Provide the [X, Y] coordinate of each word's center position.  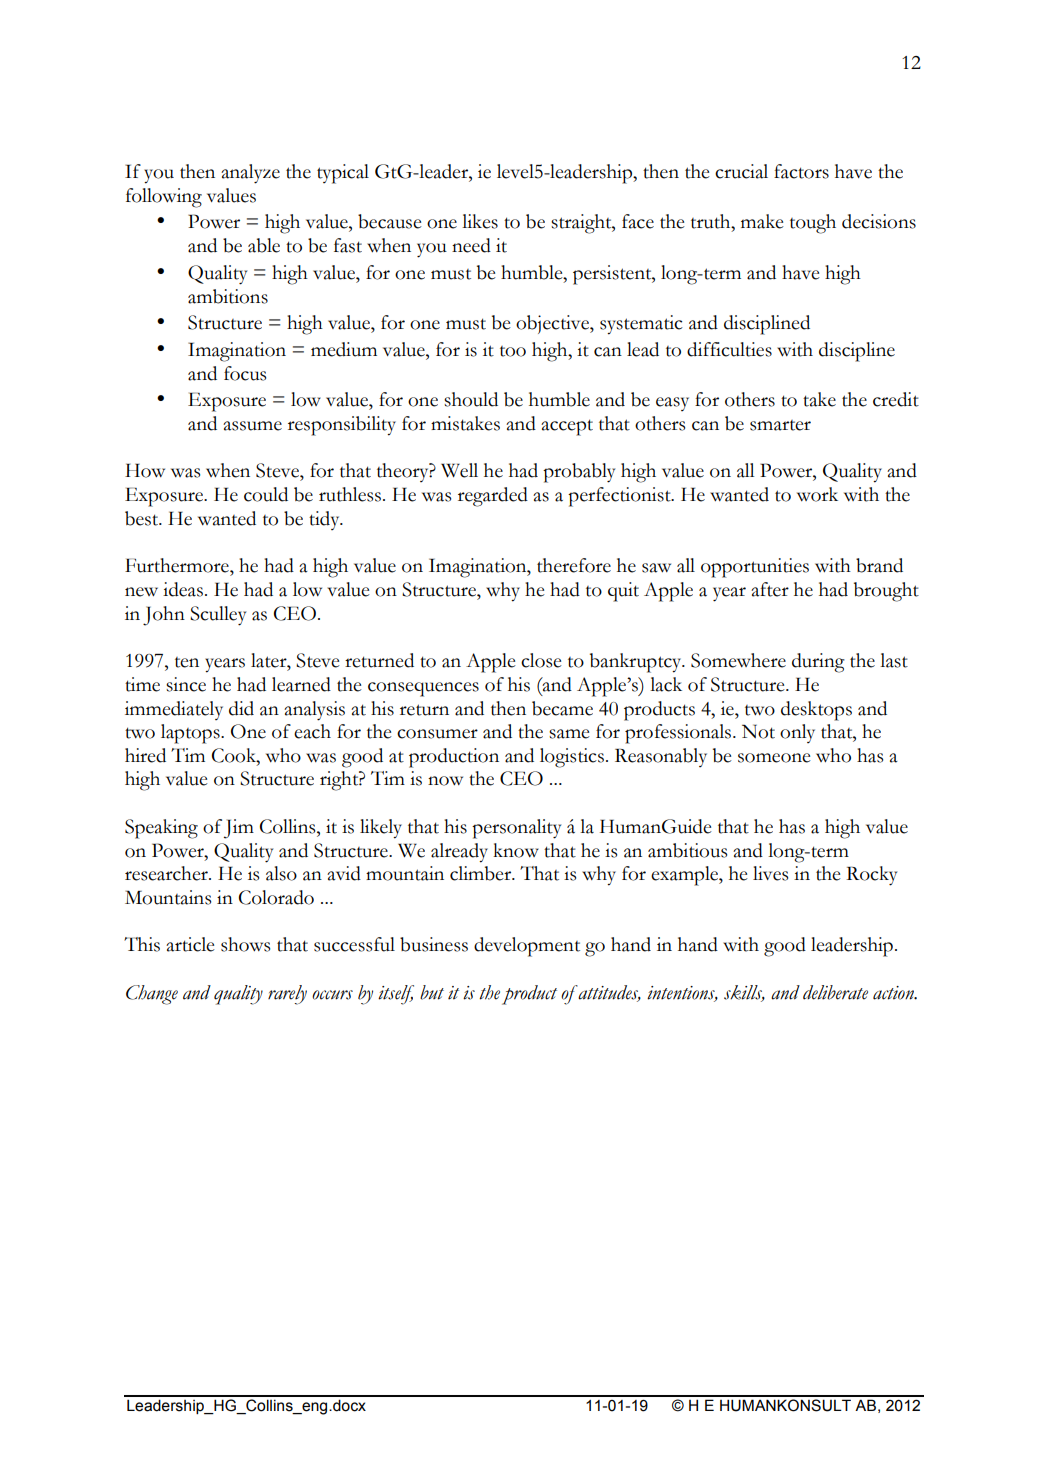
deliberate [835, 992]
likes [480, 221]
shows [245, 944]
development [527, 947]
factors [801, 171]
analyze [250, 174]
